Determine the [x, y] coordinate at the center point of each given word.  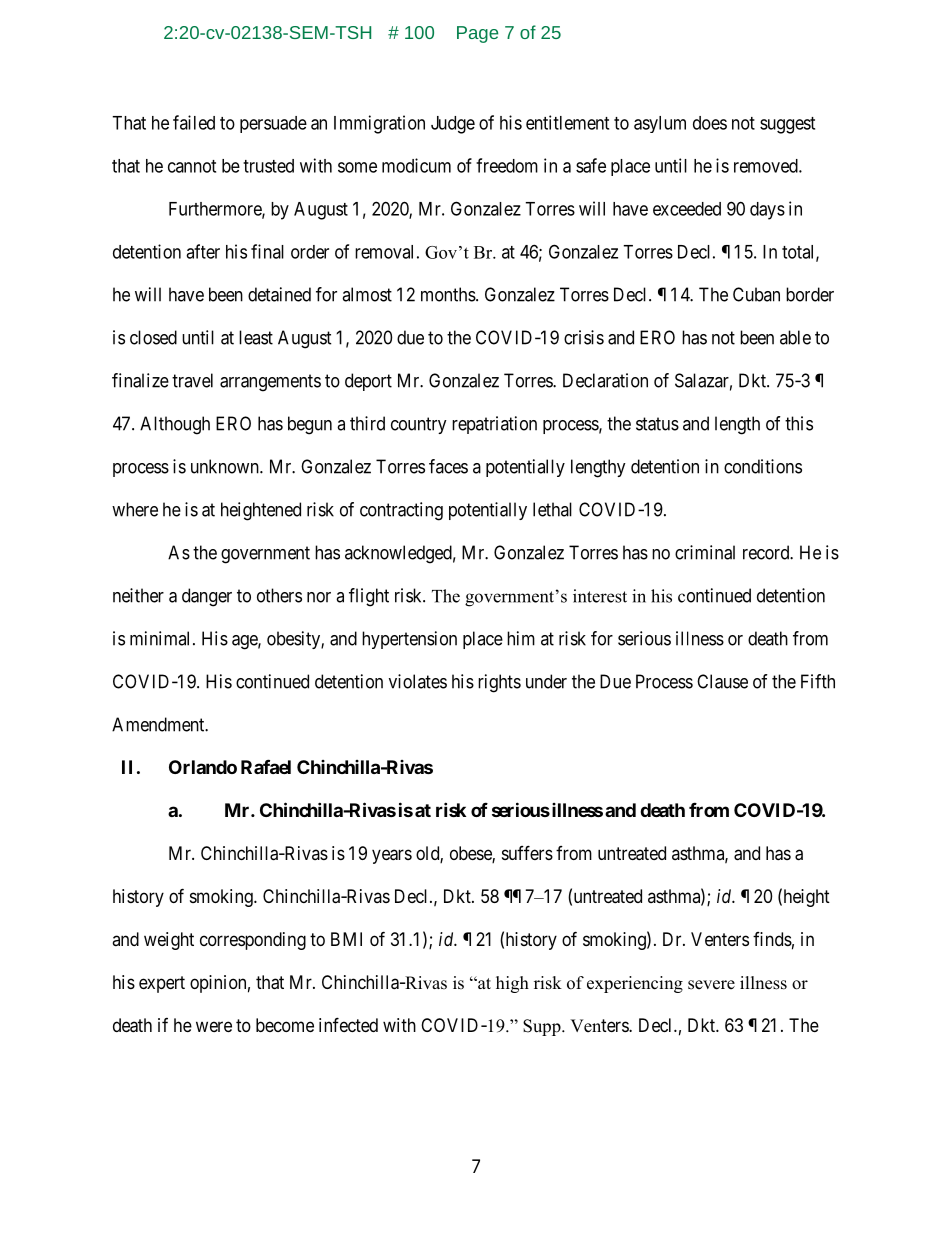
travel [192, 380]
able [795, 337]
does [710, 123]
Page [477, 34]
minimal [162, 638]
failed [194, 122]
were [214, 1026]
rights [499, 683]
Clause [722, 681]
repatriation [494, 425]
